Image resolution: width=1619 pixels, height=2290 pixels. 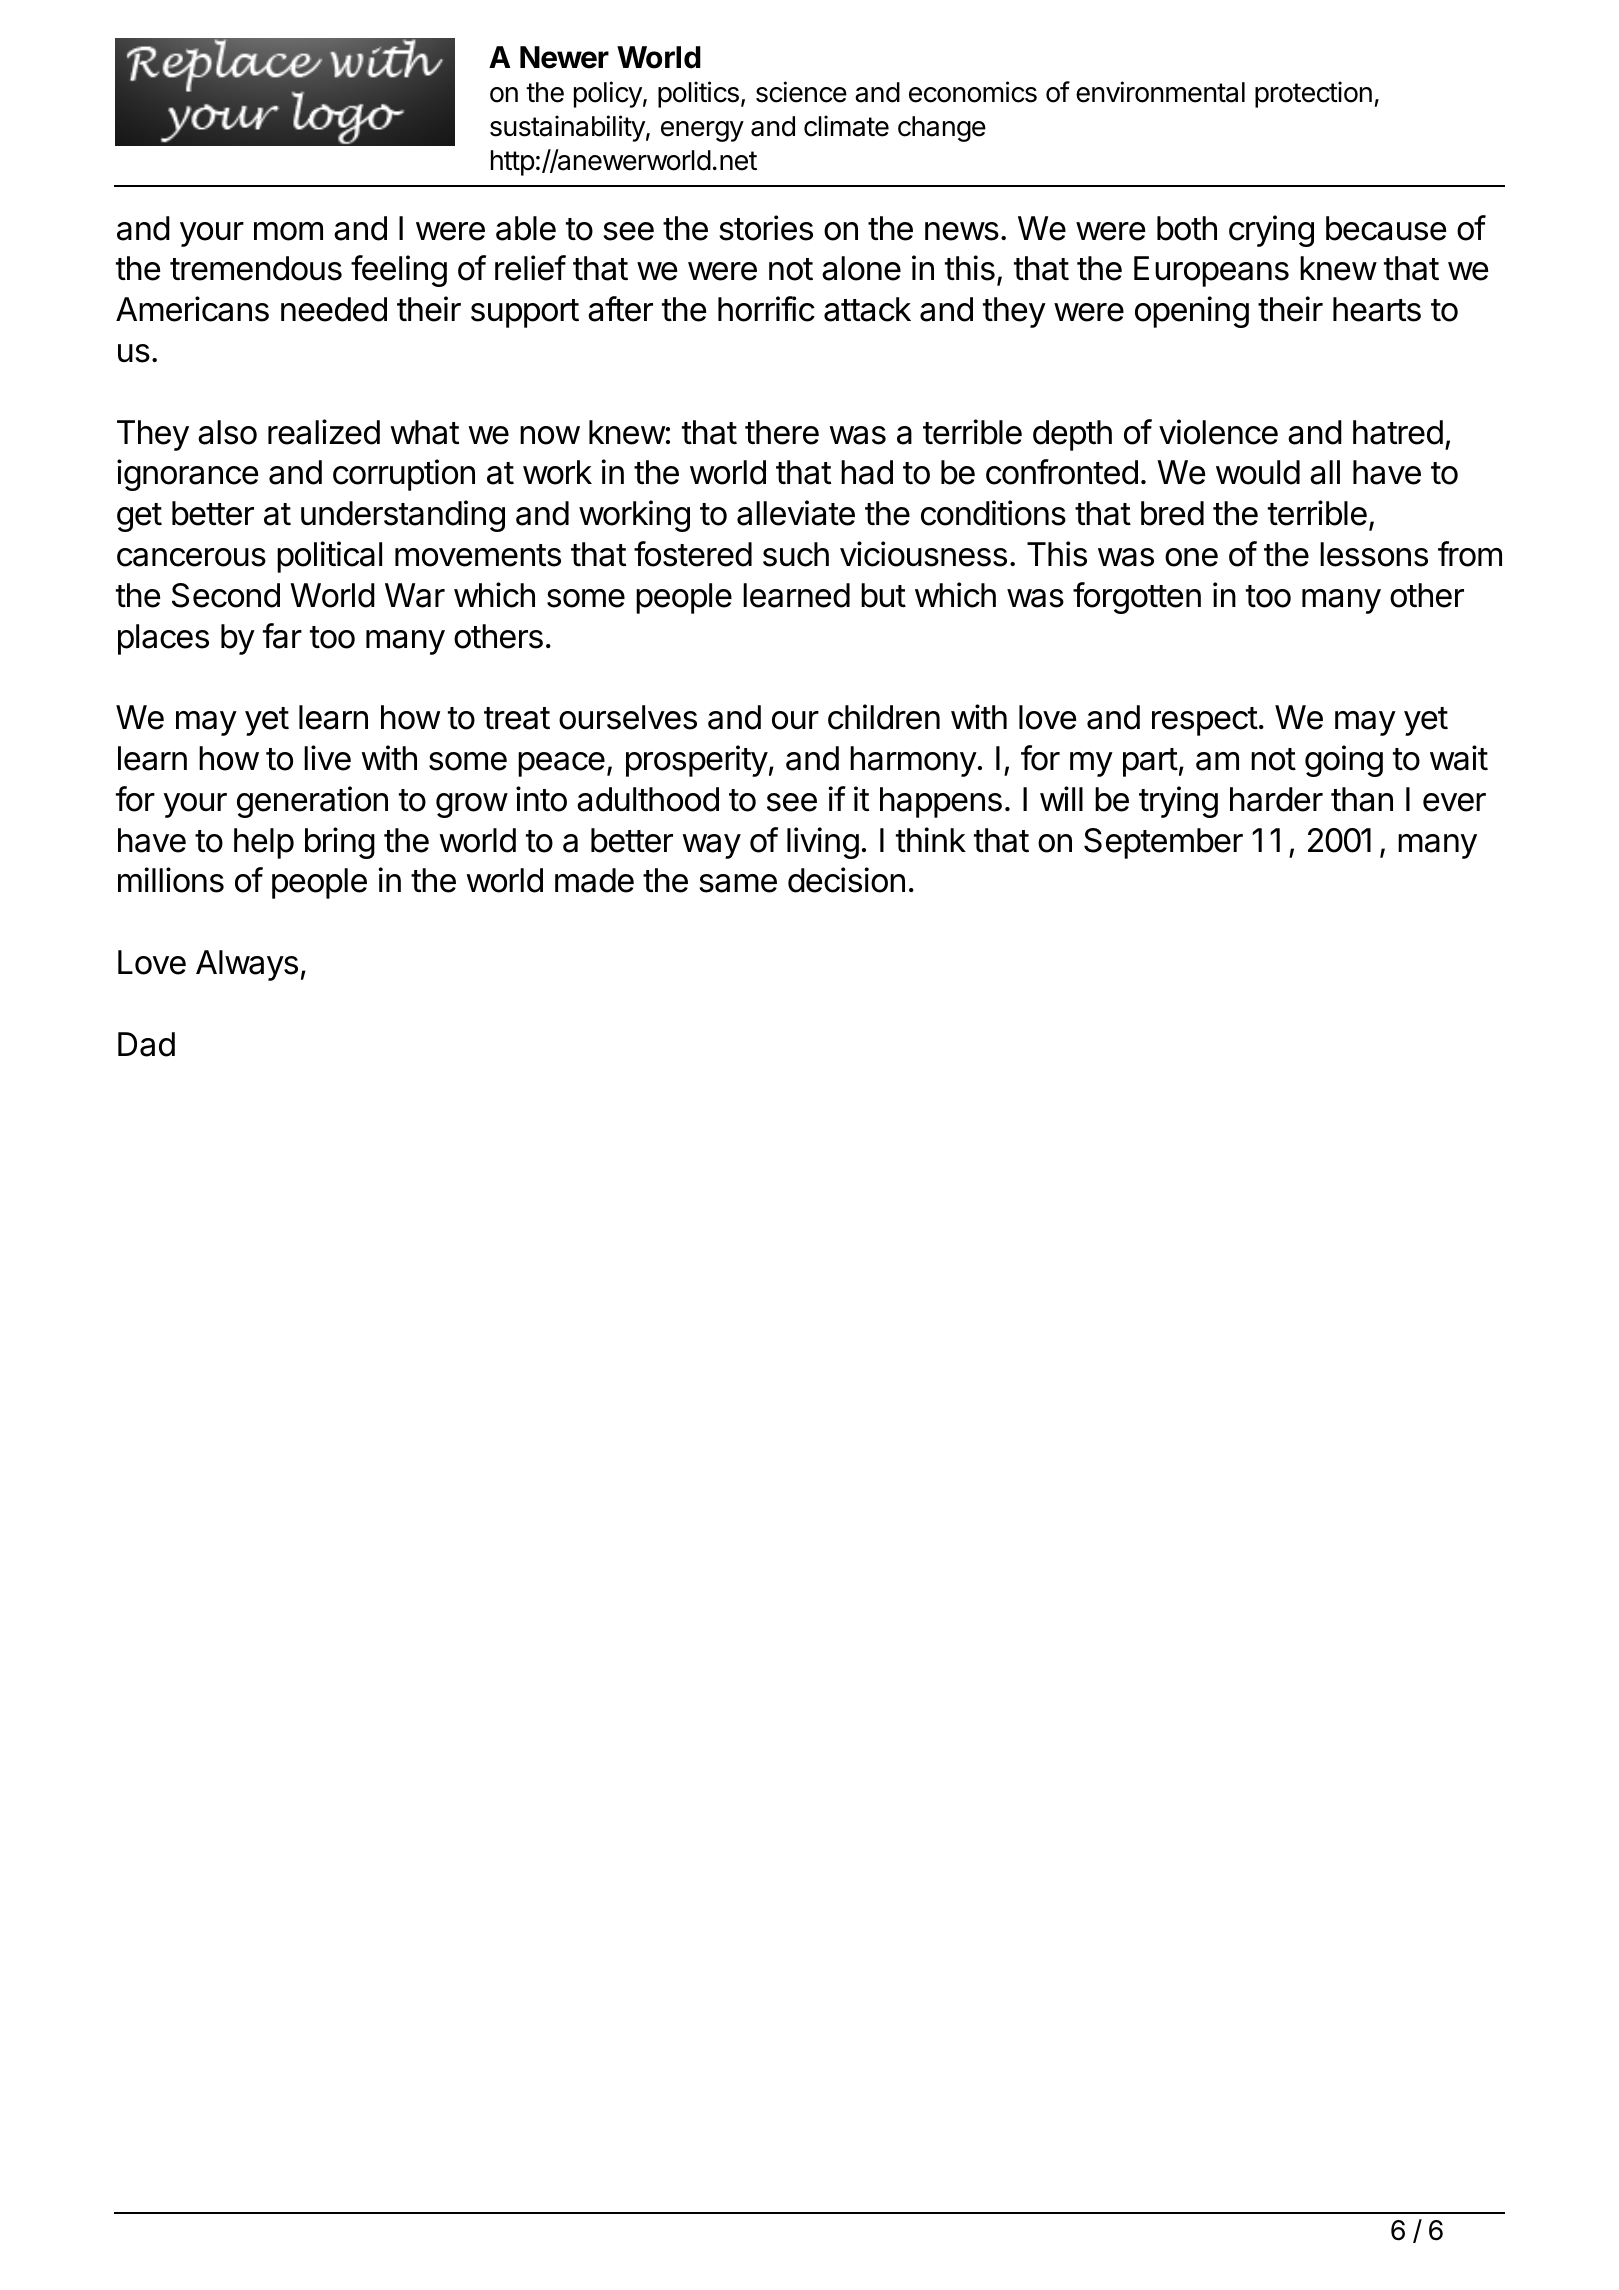 I want to click on mom, so click(x=288, y=231).
